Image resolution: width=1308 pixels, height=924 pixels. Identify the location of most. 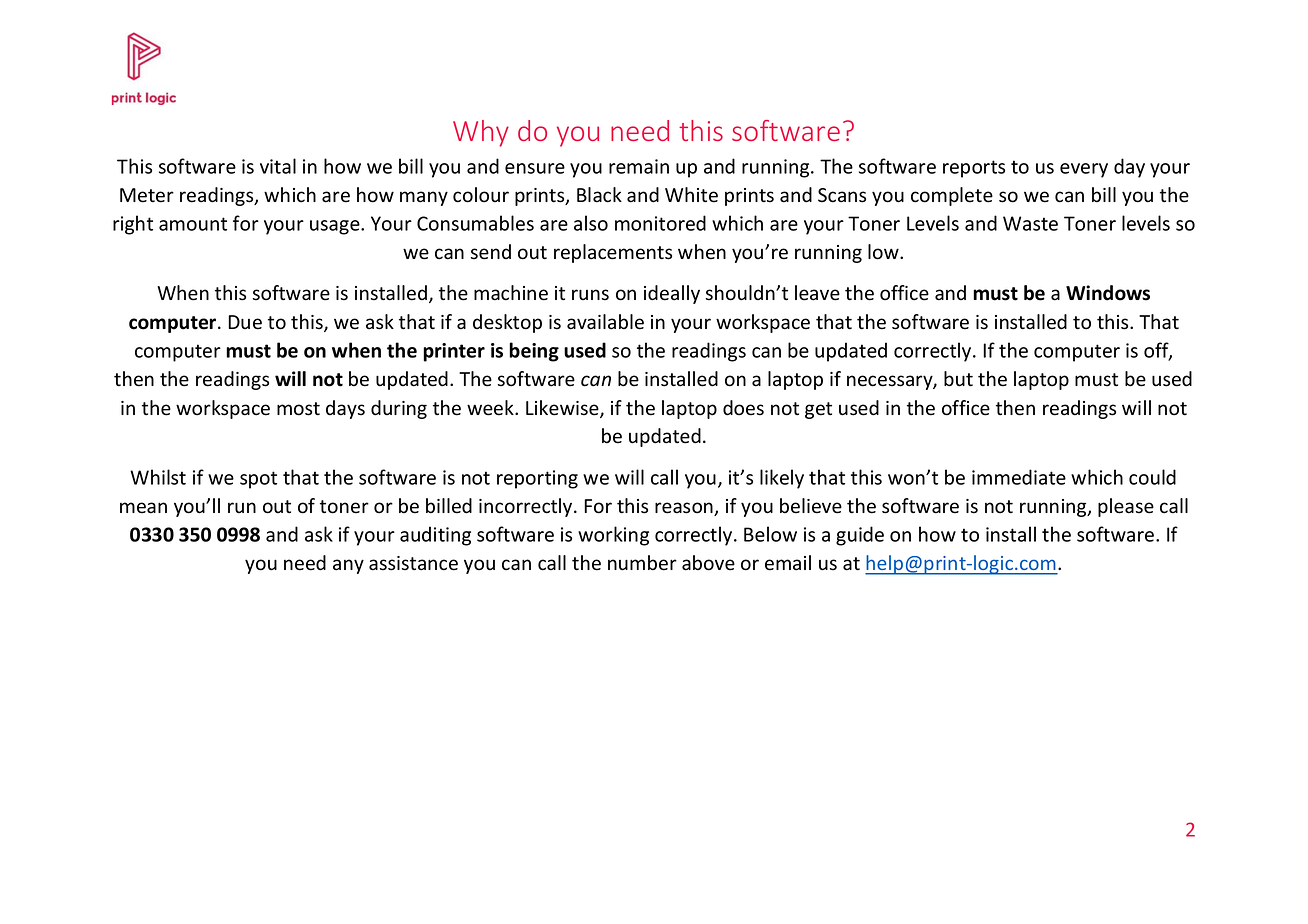
(298, 409).
